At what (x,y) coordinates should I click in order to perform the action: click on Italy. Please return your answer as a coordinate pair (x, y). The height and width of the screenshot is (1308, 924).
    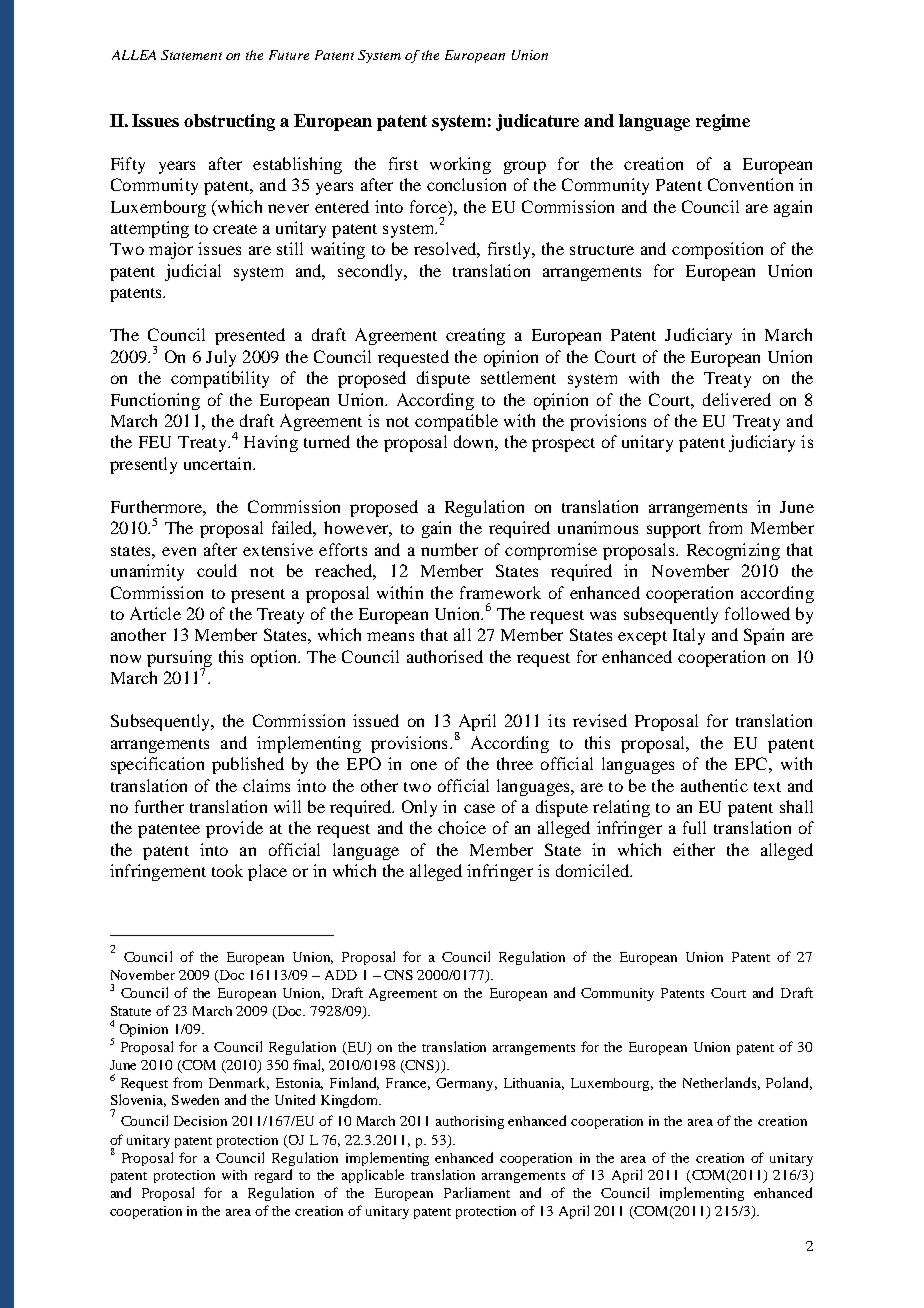
    Looking at the image, I should click on (689, 636).
